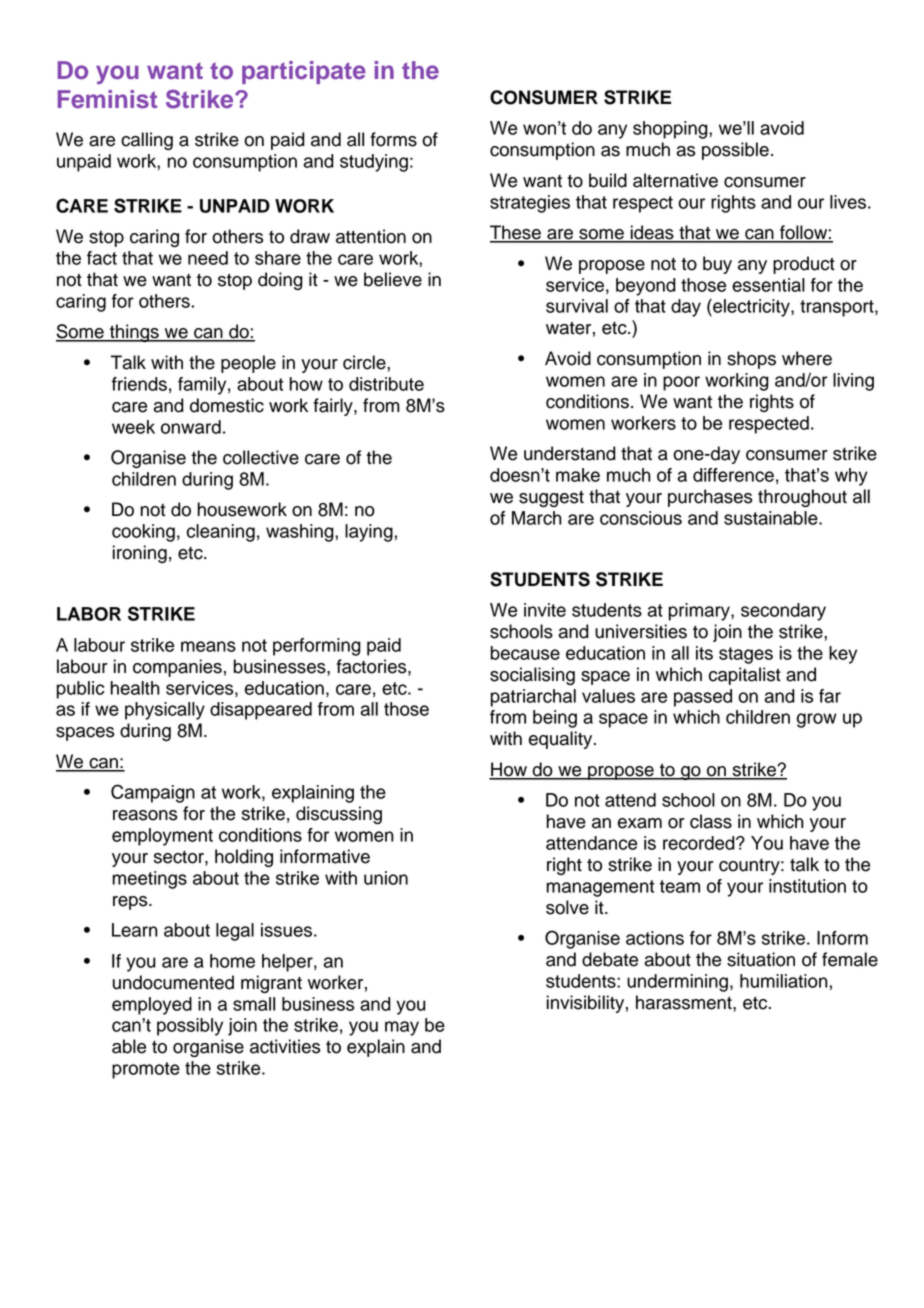 This image has height=1308, width=924. What do you see at coordinates (190, 1027) in the image?
I see `possibly` at bounding box center [190, 1027].
